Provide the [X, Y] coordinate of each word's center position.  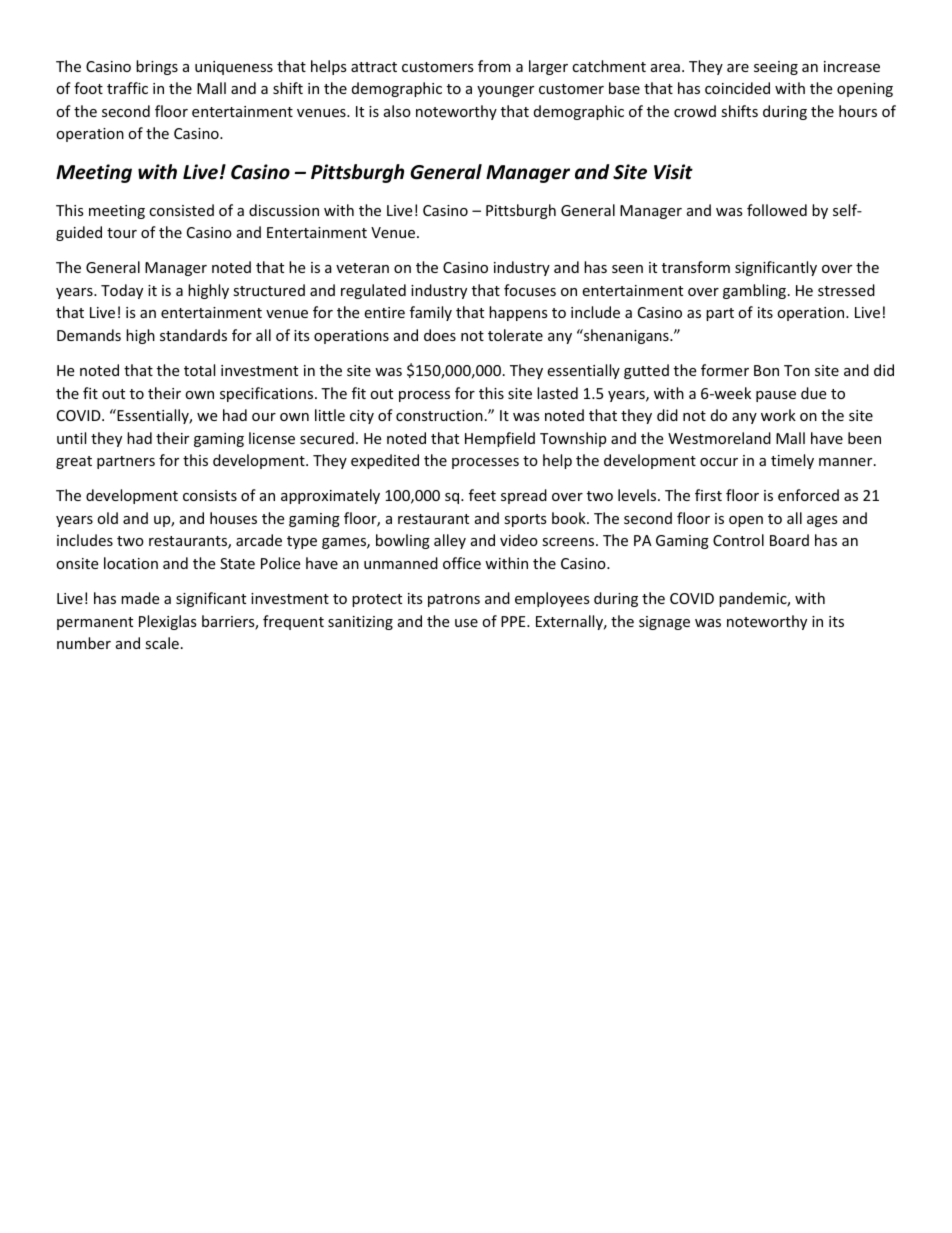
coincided [737, 88]
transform [696, 267]
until [71, 438]
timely [792, 461]
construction [439, 415]
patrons [454, 600]
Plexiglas [168, 622]
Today [122, 291]
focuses [530, 290]
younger [505, 91]
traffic [127, 88]
